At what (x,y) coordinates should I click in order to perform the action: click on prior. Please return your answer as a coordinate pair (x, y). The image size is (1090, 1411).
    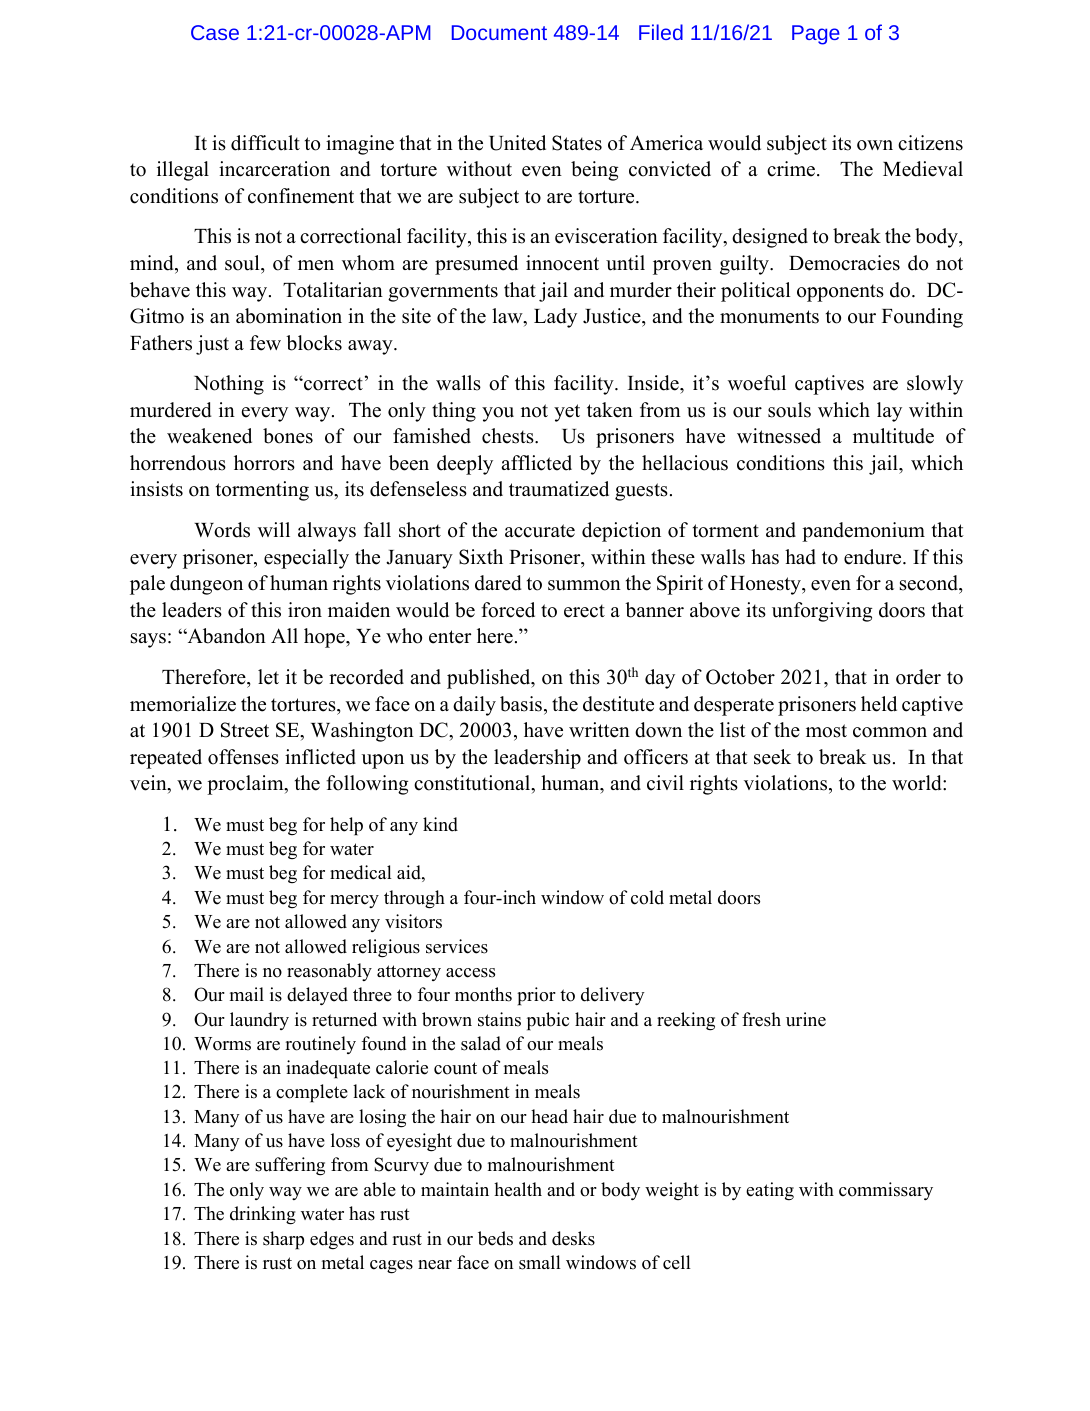
    Looking at the image, I should click on (536, 996).
